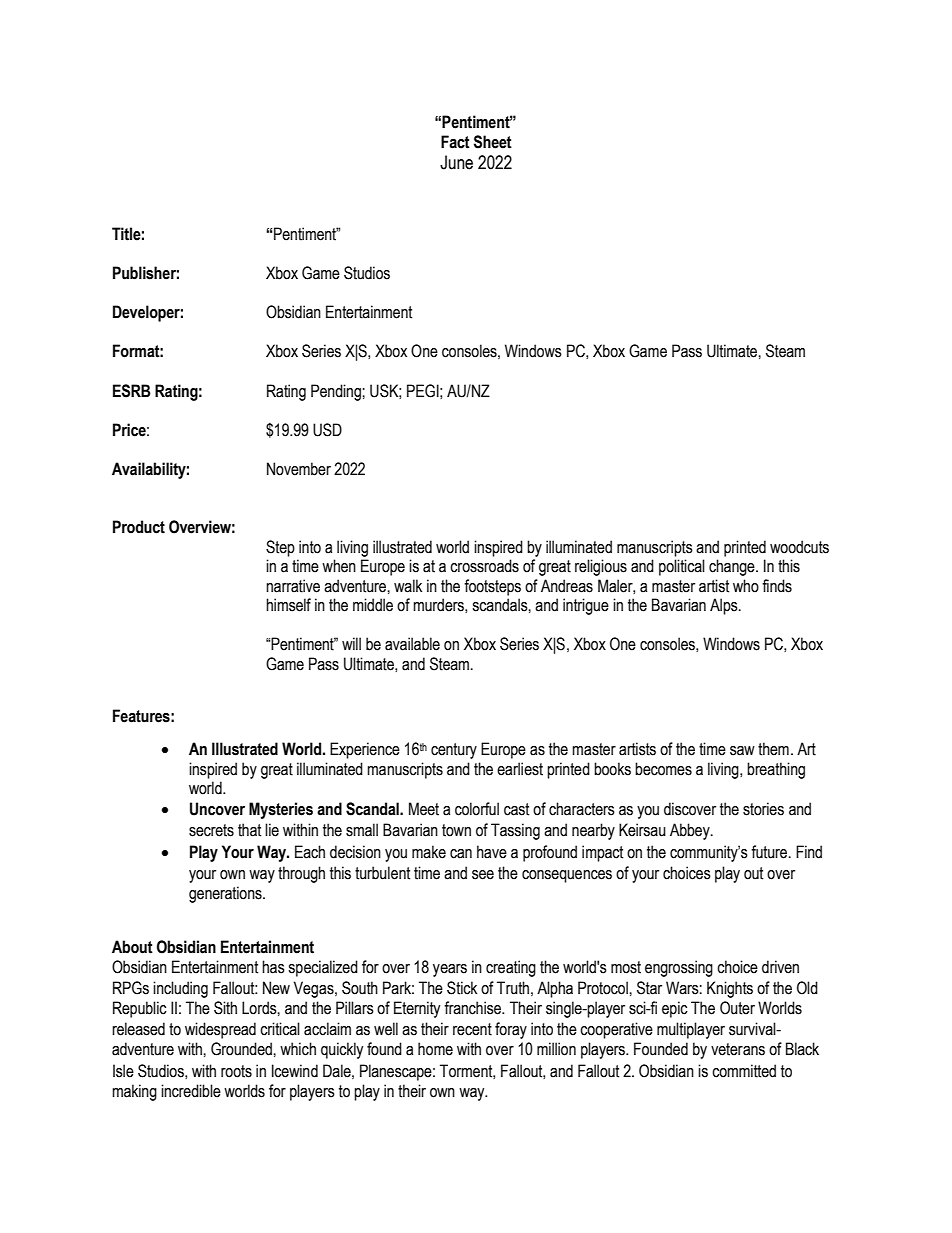 The image size is (952, 1233). Describe the element at coordinates (211, 830) in the image. I see `secrets` at that location.
